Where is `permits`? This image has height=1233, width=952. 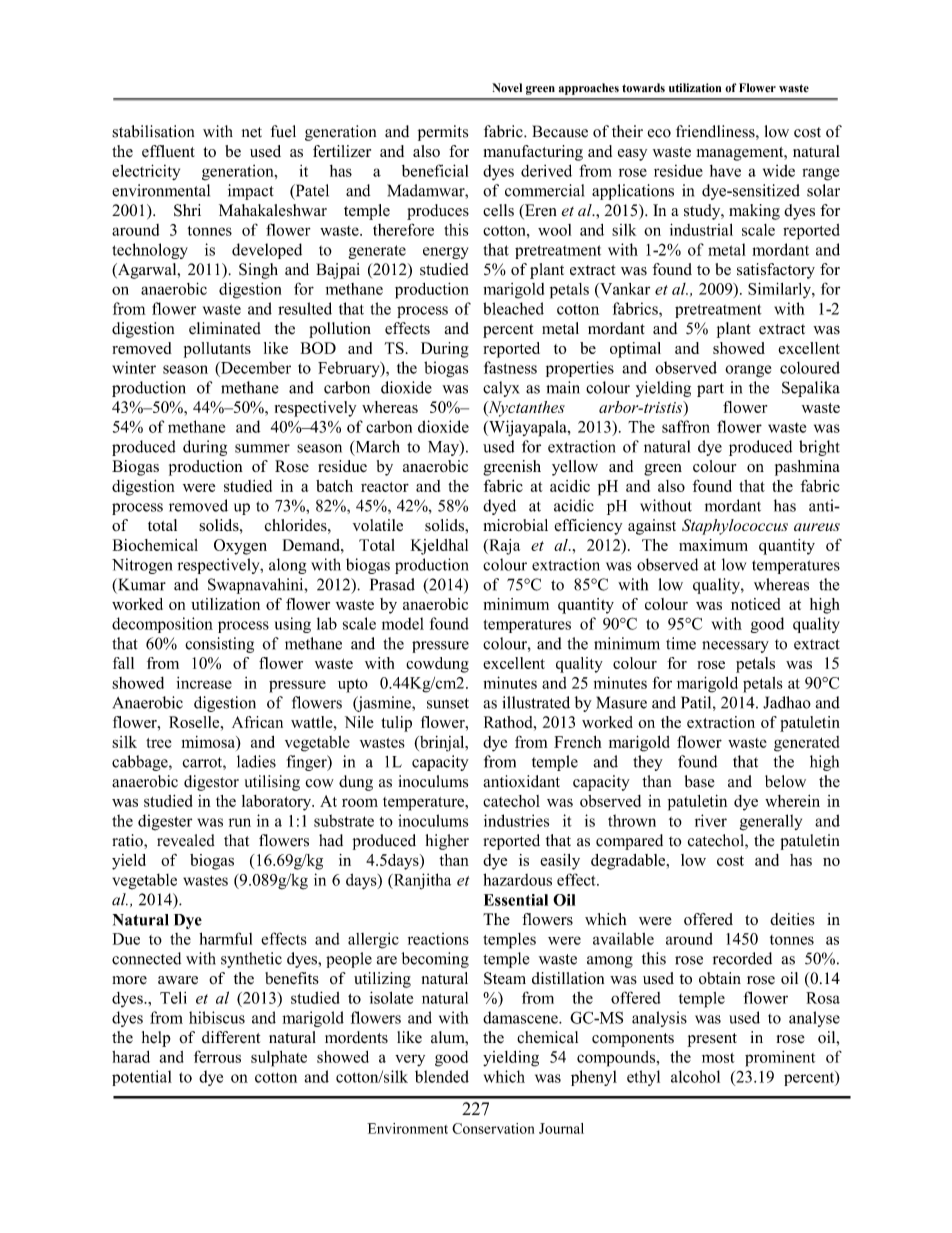
permits is located at coordinates (443, 133).
